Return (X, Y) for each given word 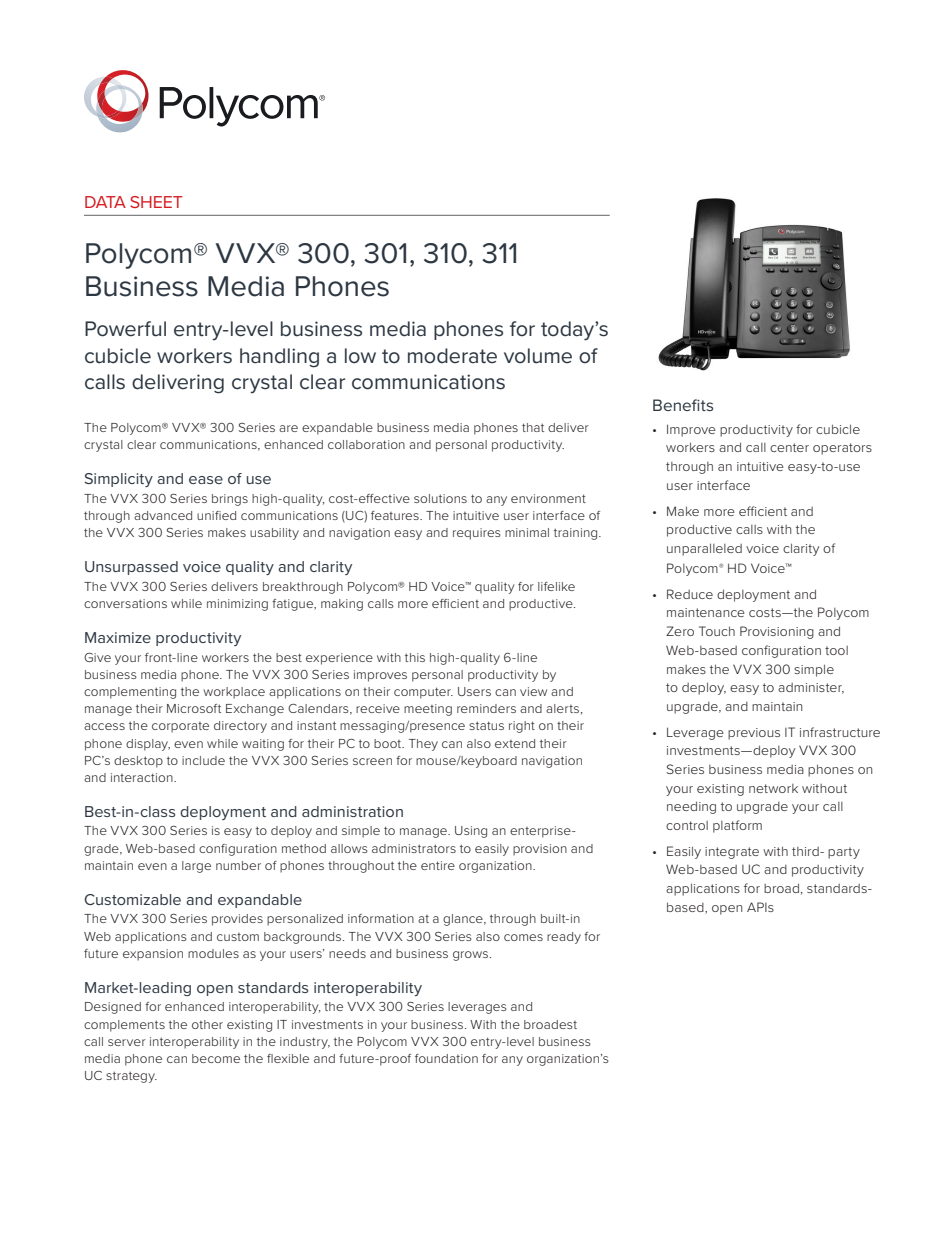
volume (538, 356)
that (533, 427)
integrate (732, 853)
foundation (446, 1058)
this (415, 657)
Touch (717, 631)
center (789, 447)
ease (206, 480)
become (216, 1058)
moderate (452, 356)
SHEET (156, 202)
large (196, 867)
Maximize (118, 637)
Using (471, 832)
